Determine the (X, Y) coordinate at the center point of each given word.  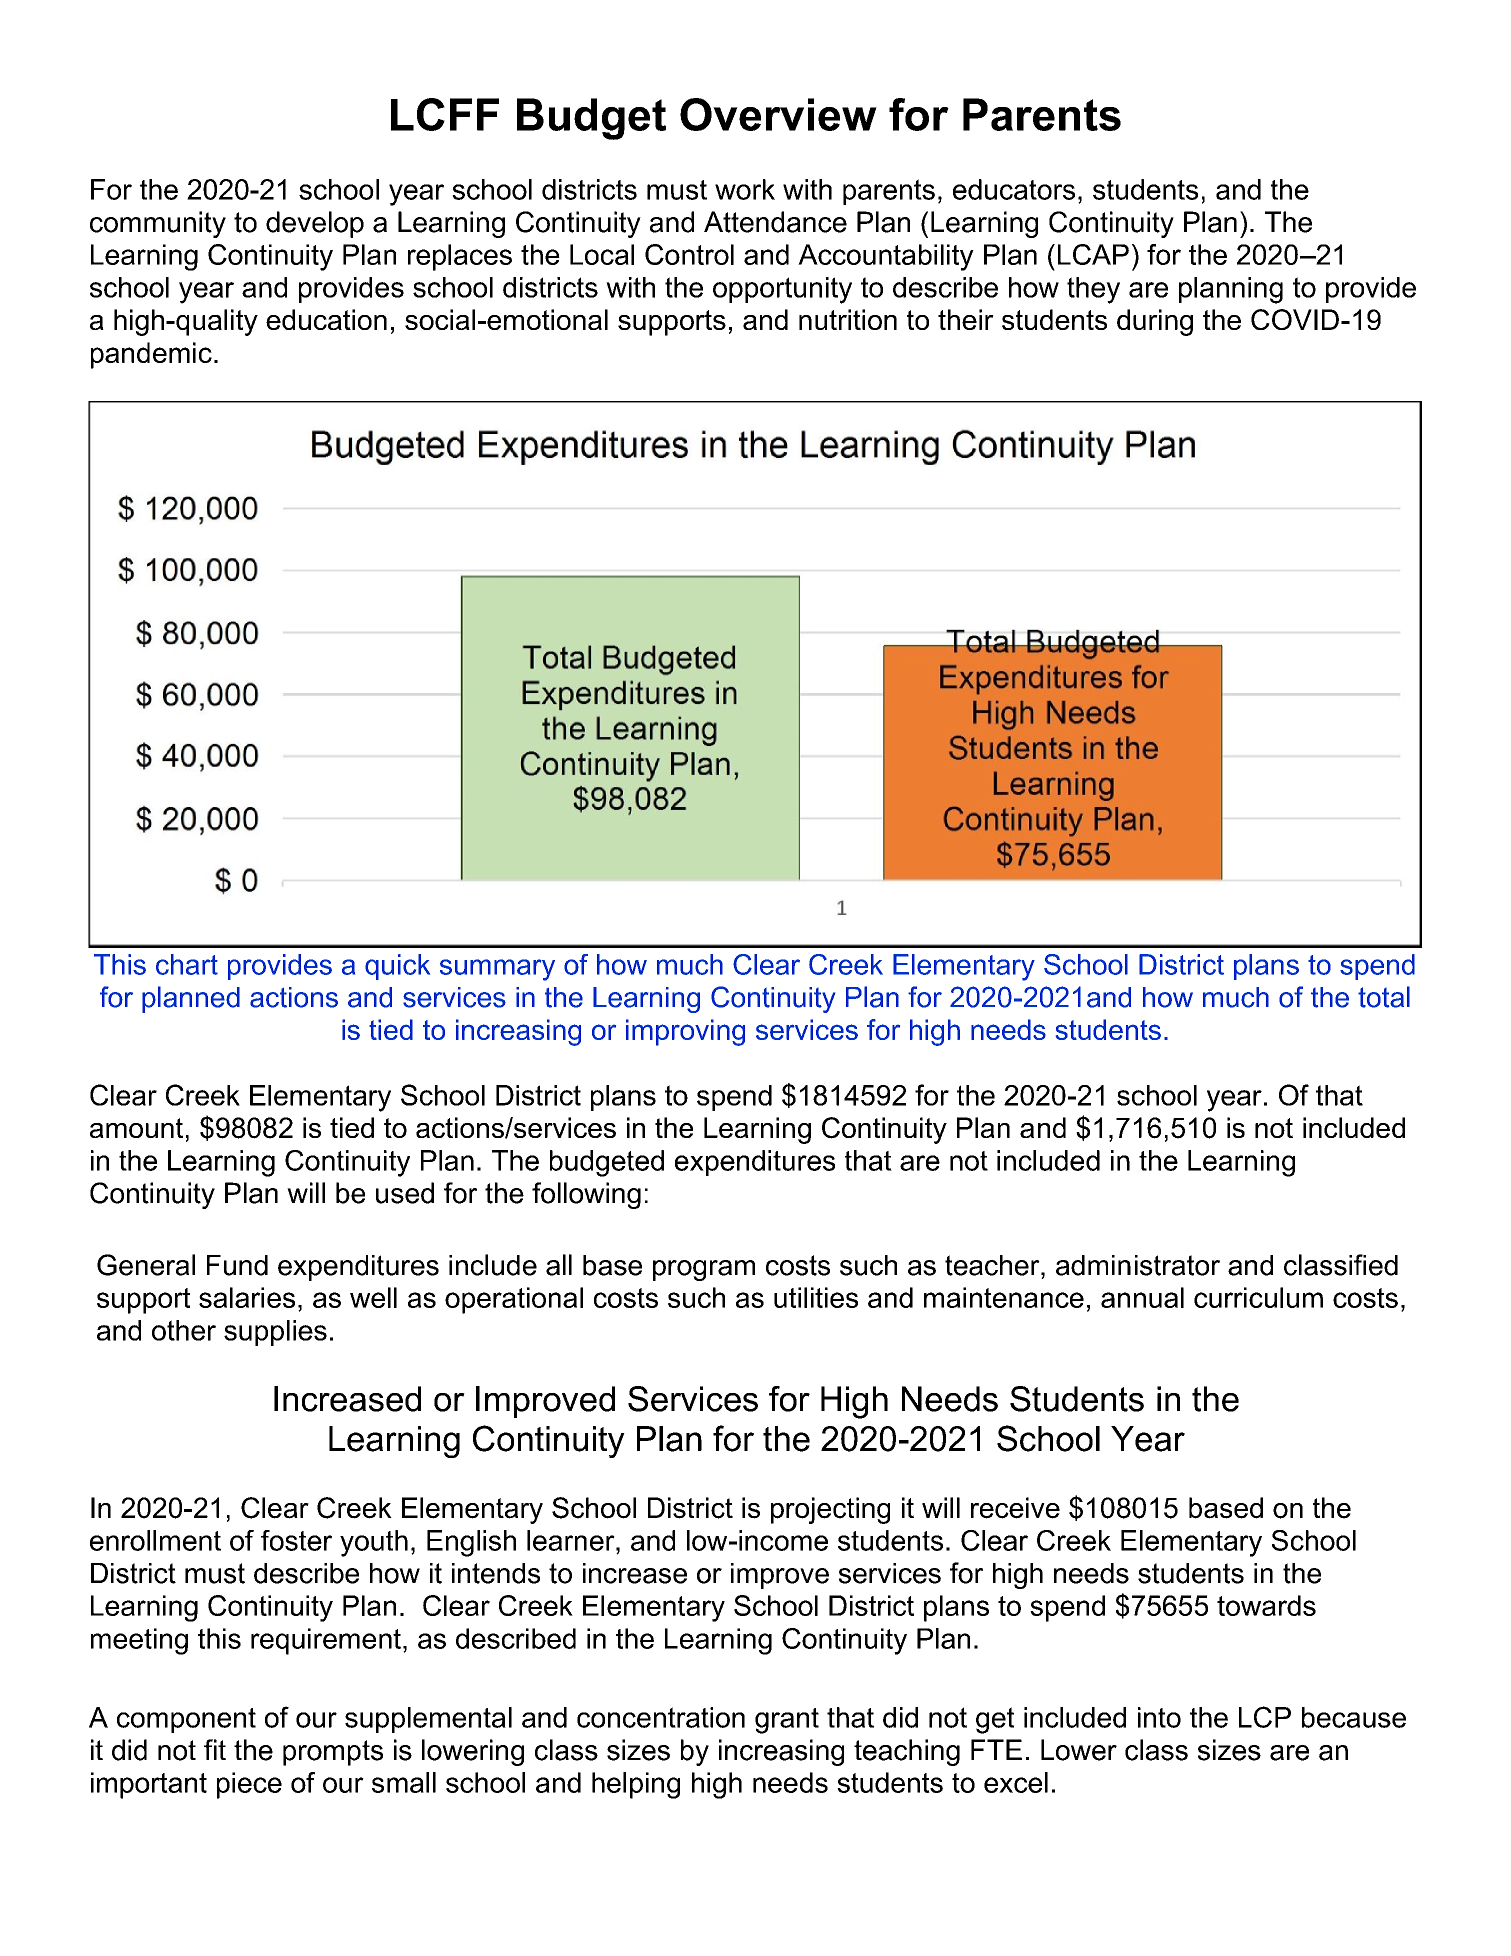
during (1155, 322)
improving (685, 1032)
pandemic (151, 355)
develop (315, 224)
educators (1014, 189)
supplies (275, 1333)
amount (136, 1128)
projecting (830, 1510)
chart (187, 964)
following (586, 1195)
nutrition (848, 319)
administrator (1138, 1265)
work (745, 189)
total (1384, 997)
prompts (333, 1753)
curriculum (1258, 1297)
